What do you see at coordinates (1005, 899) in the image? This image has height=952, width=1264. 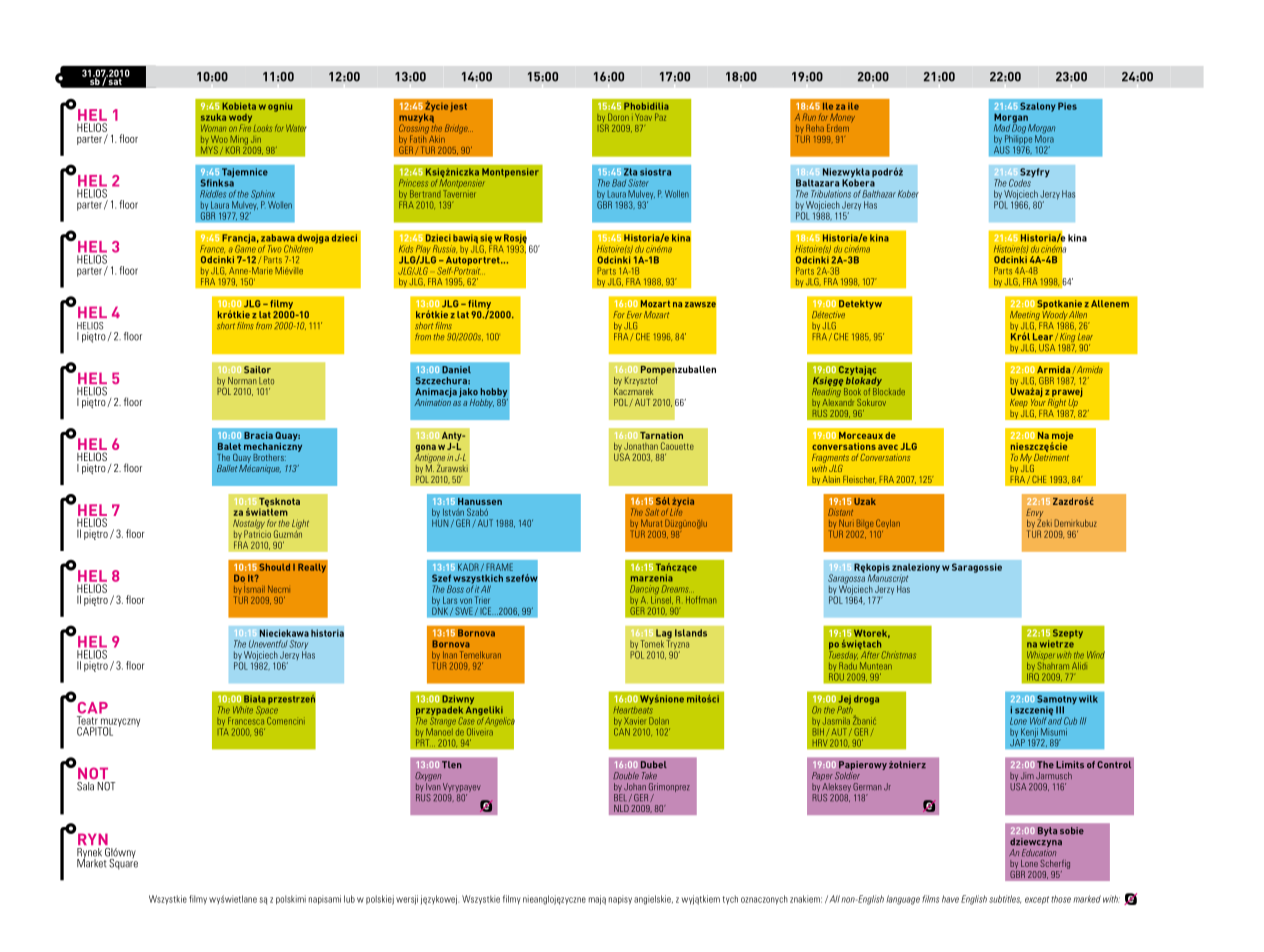 I see `subtitles` at bounding box center [1005, 899].
